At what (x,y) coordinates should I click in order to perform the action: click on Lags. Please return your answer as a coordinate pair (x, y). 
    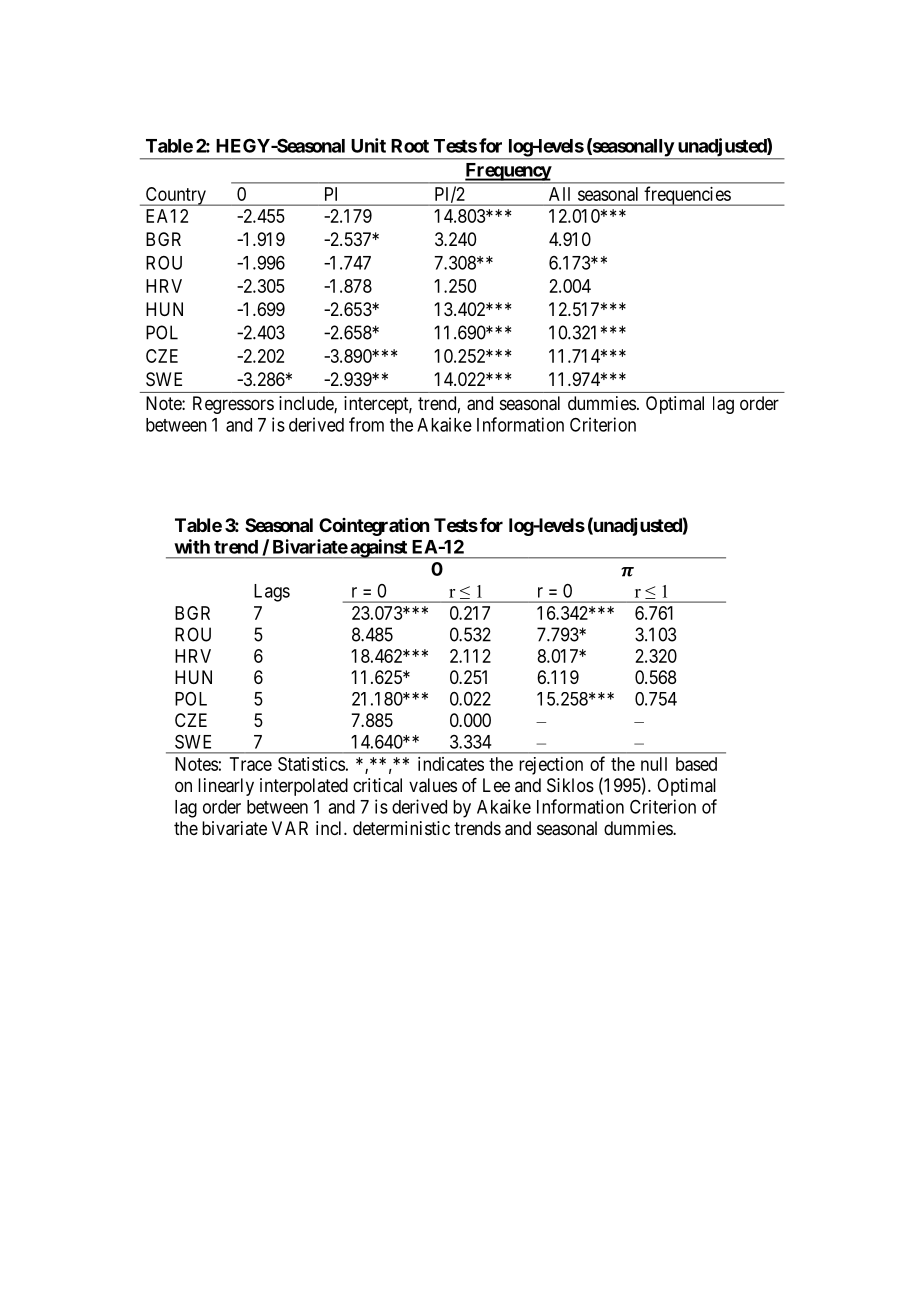
    Looking at the image, I should click on (272, 593).
